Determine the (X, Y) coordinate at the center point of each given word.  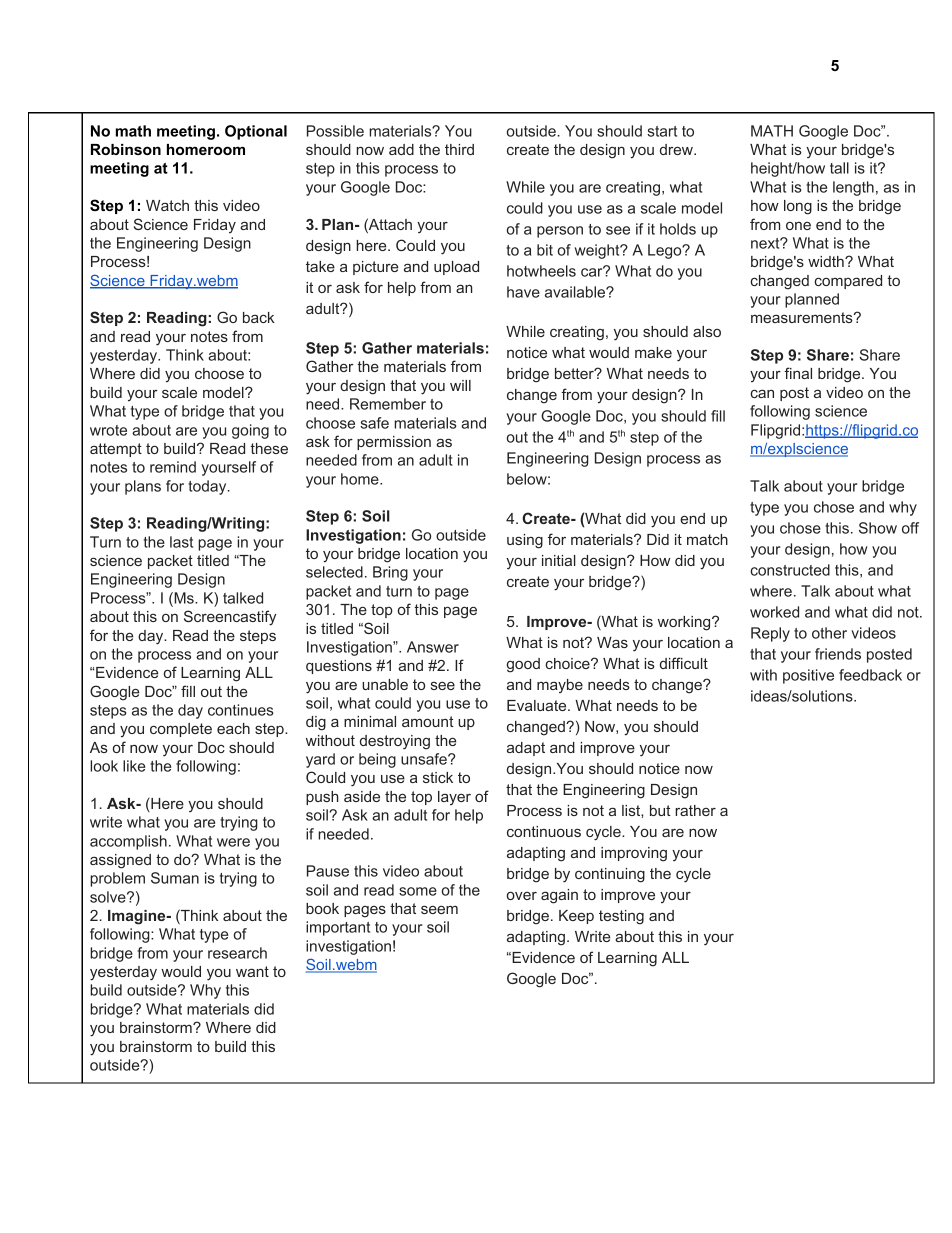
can (762, 393)
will (460, 385)
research (237, 953)
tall (839, 168)
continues (241, 710)
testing (621, 917)
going (250, 431)
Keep (576, 917)
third (459, 149)
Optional (256, 132)
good (523, 665)
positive (808, 676)
